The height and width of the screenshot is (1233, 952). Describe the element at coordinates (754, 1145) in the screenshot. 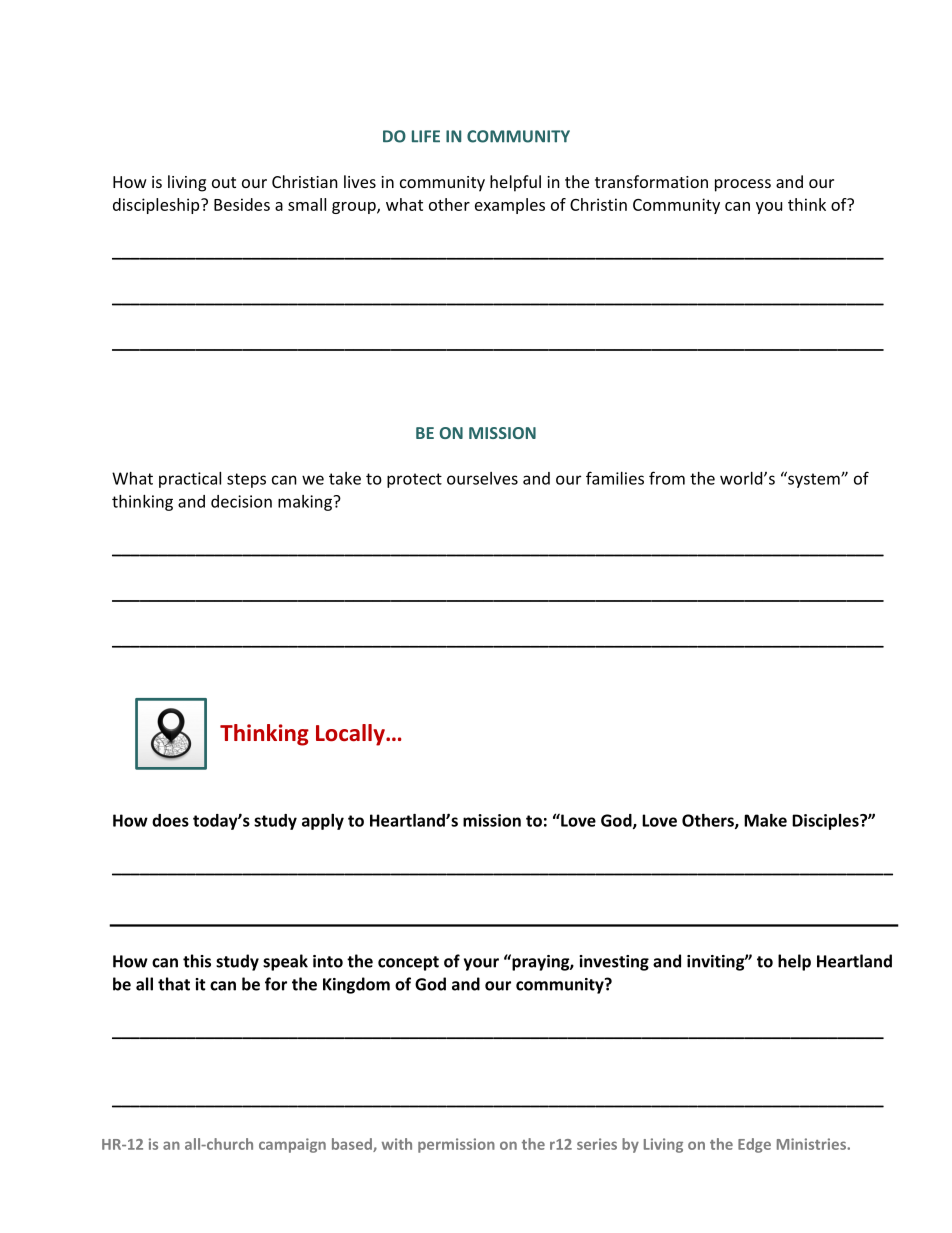

I see `Edge` at that location.
